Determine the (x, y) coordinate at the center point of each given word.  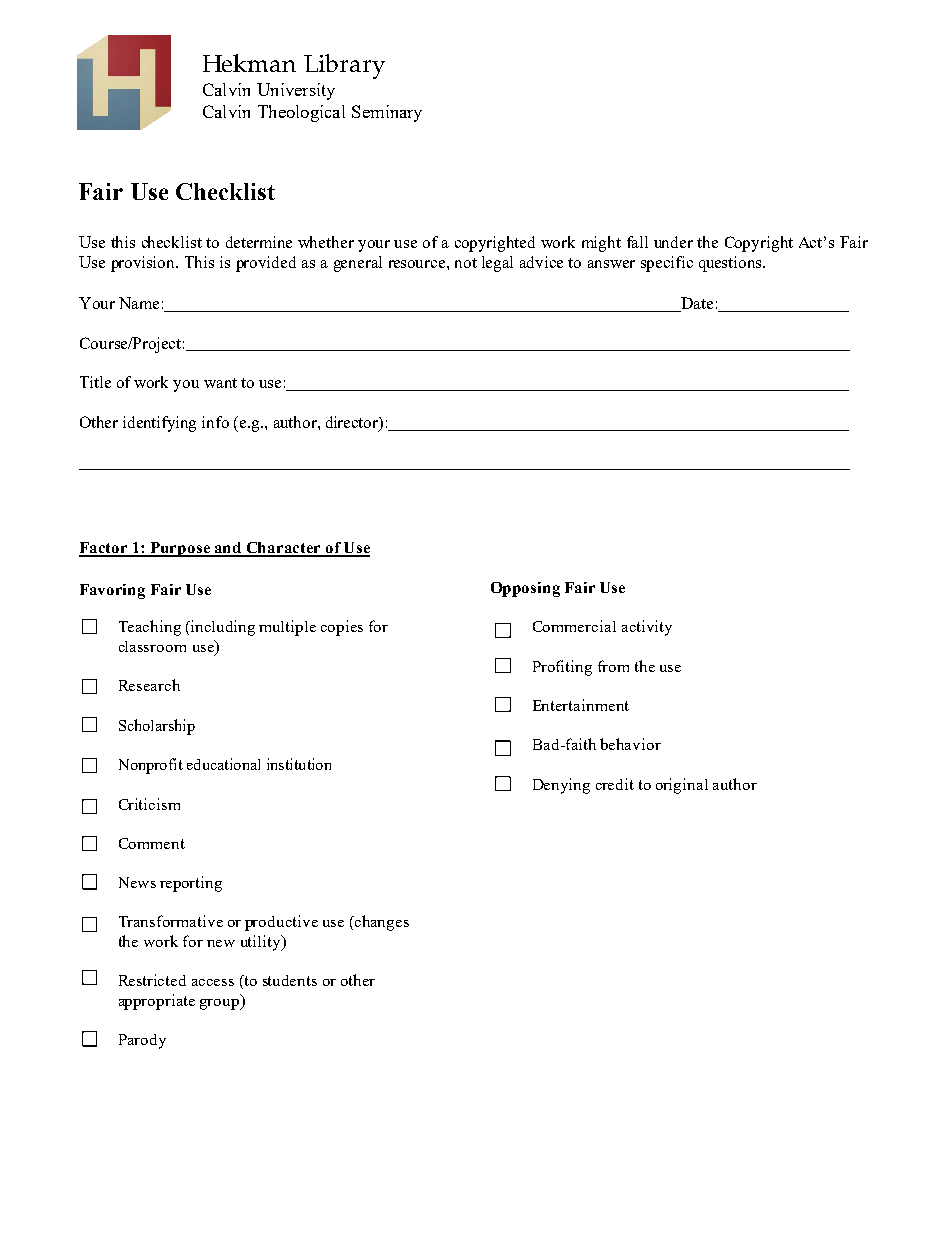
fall (637, 242)
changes (381, 923)
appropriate (157, 1002)
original (682, 786)
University (296, 91)
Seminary (387, 113)
